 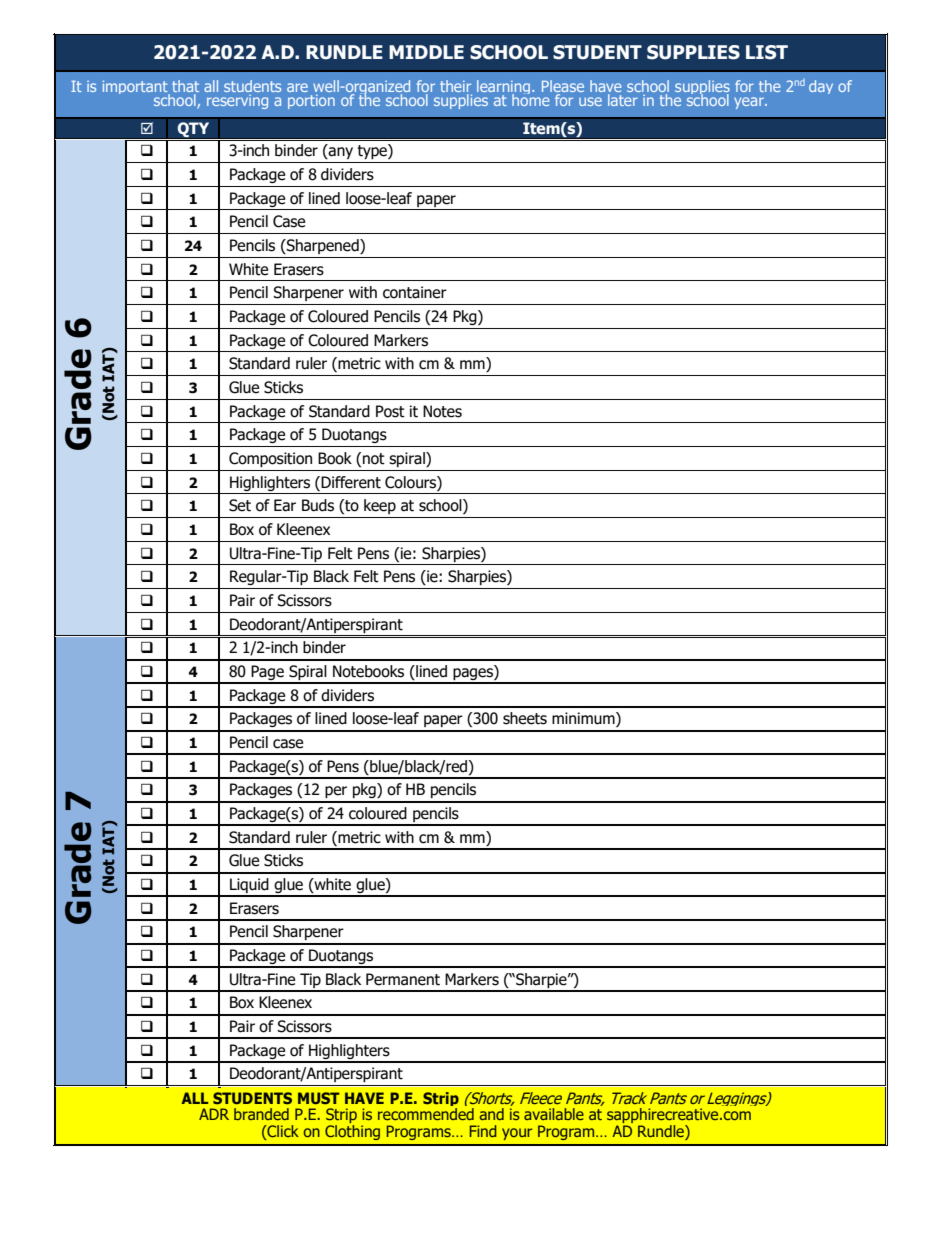 What do you see at coordinates (261, 1114) in the page?
I see `branded` at bounding box center [261, 1114].
